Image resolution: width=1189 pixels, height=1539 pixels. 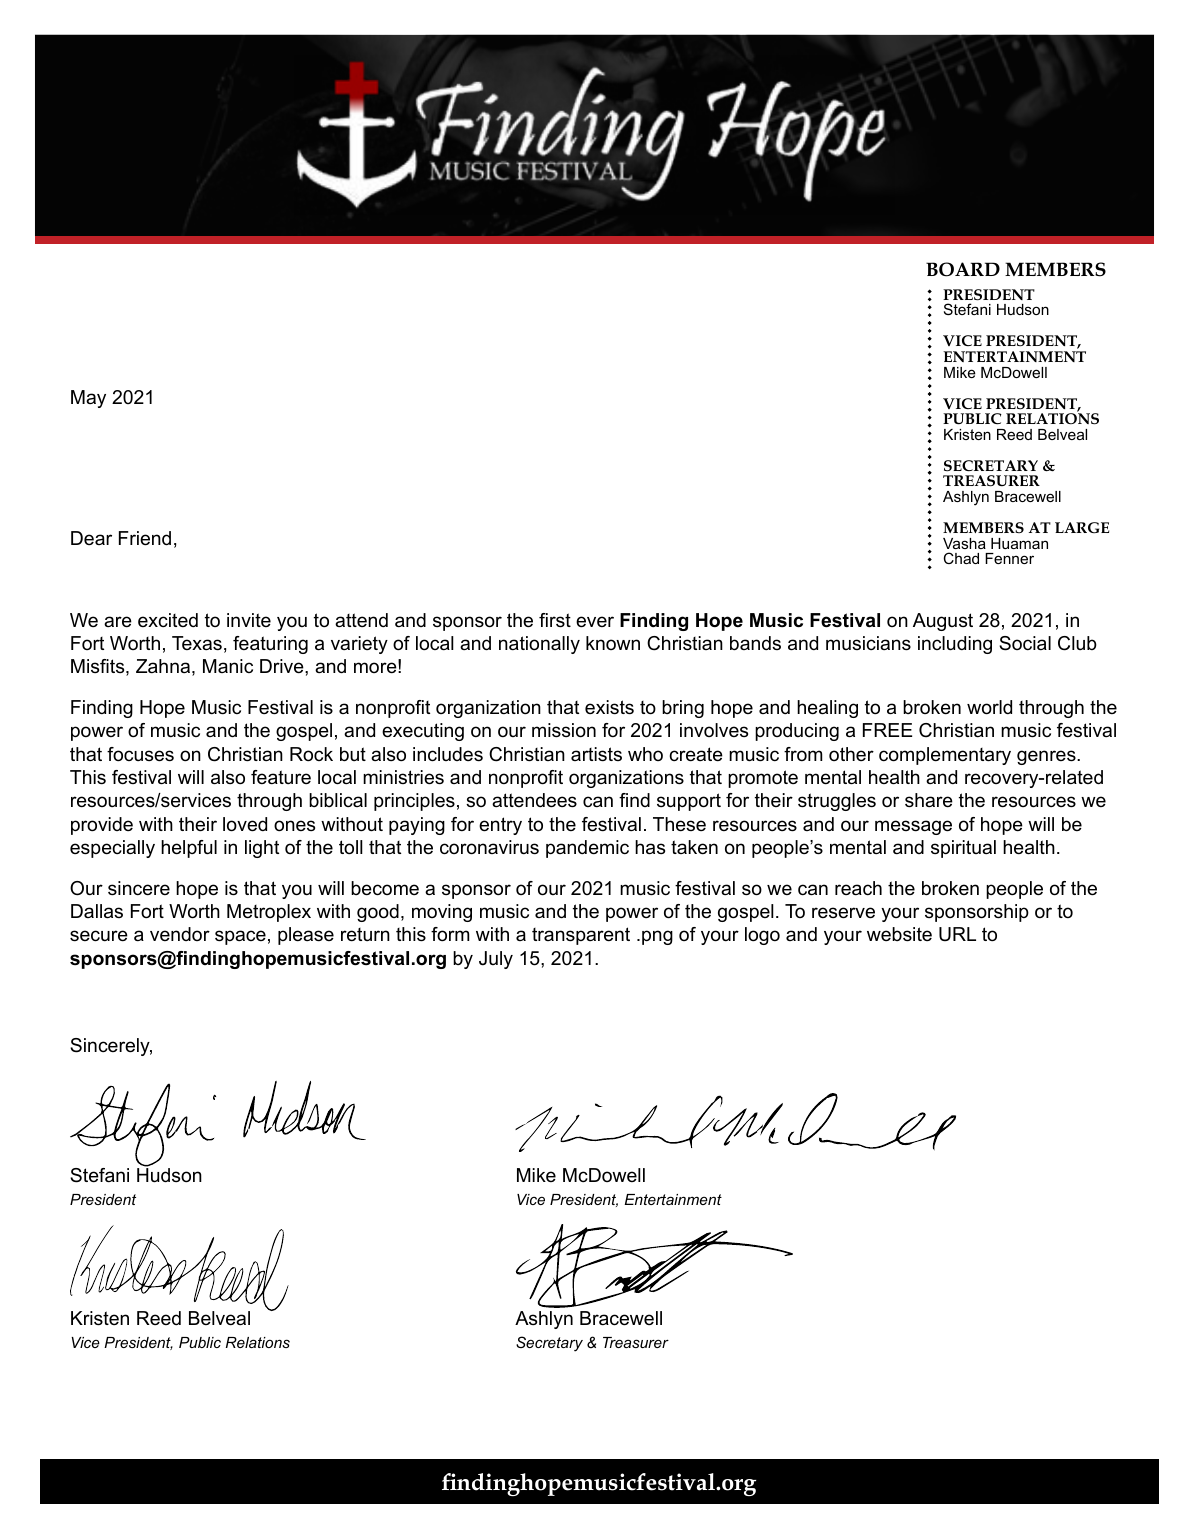 What do you see at coordinates (88, 399) in the screenshot?
I see `May` at bounding box center [88, 399].
